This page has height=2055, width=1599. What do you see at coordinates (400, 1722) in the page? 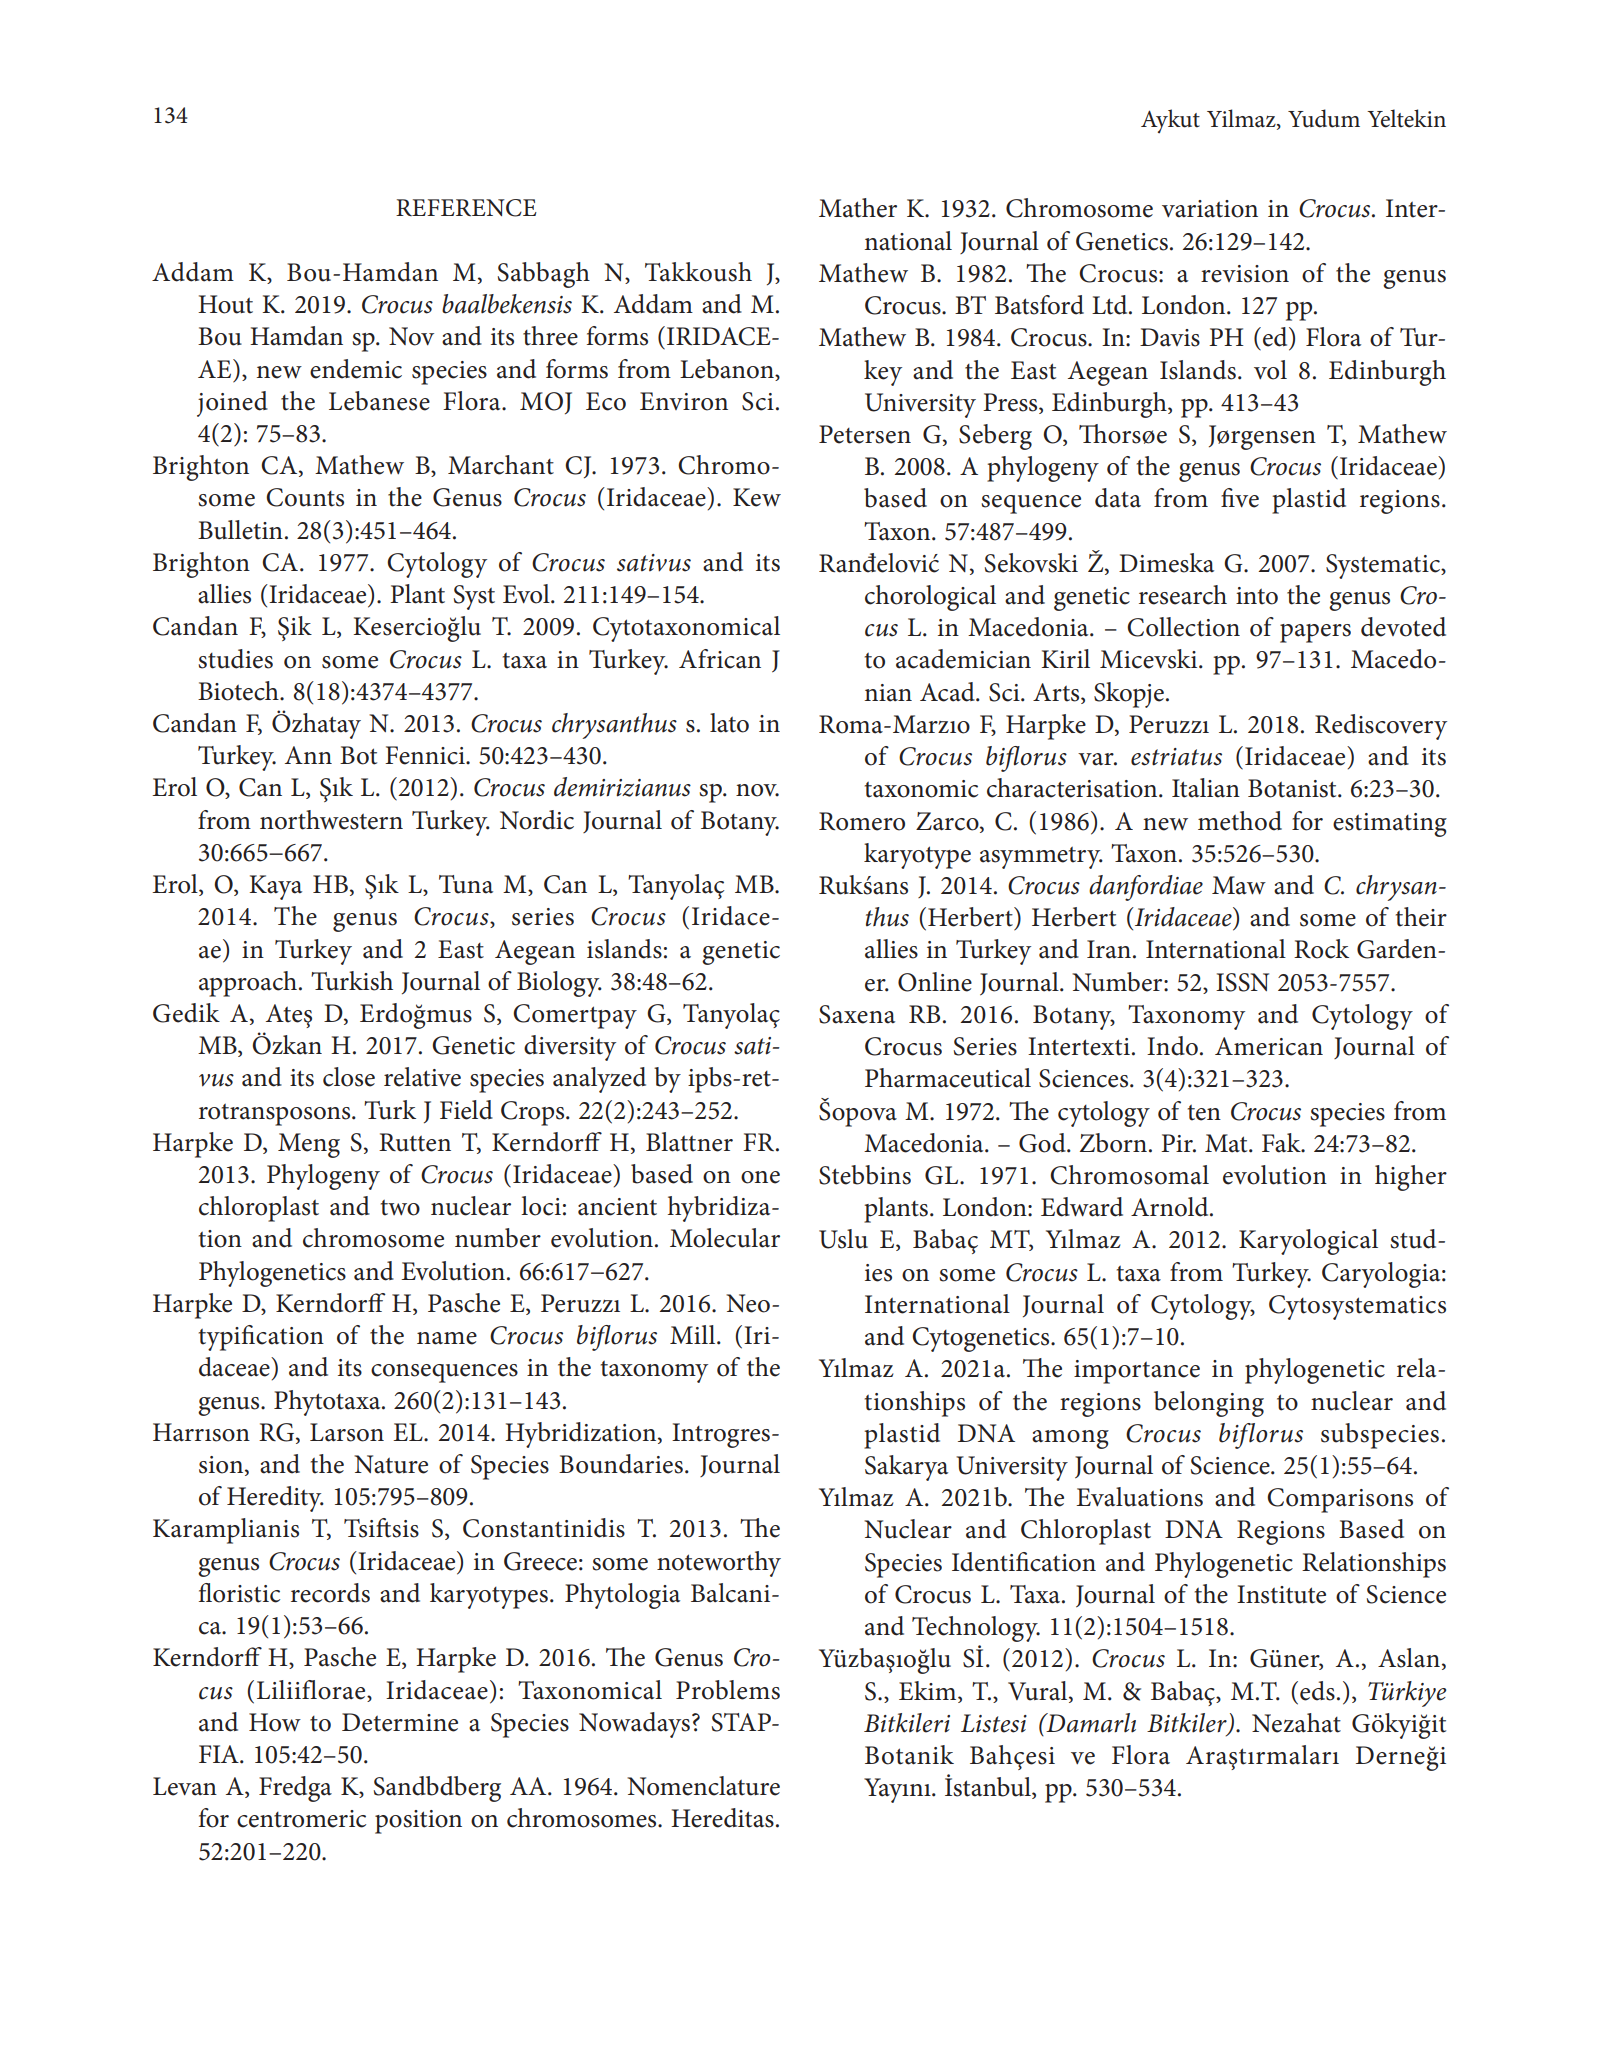
I see `Determine` at bounding box center [400, 1722].
